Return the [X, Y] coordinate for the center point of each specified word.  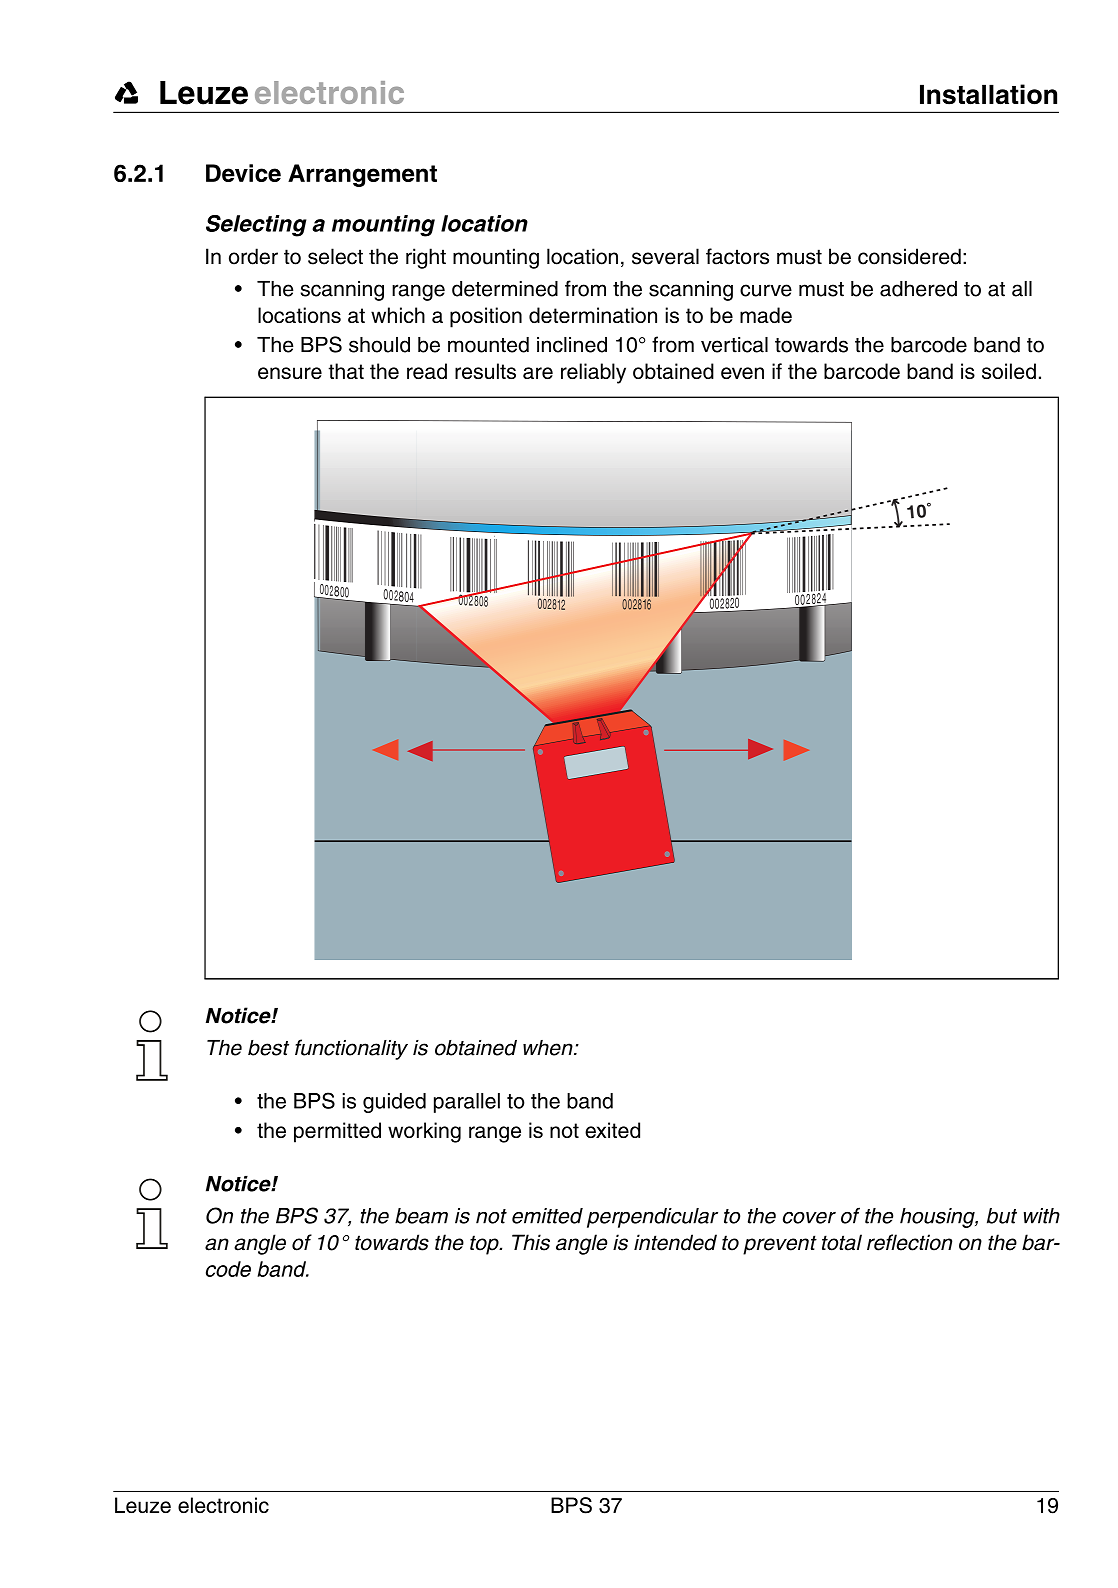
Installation [988, 94]
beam [421, 1216]
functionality [351, 1049]
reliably [593, 373]
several [665, 256]
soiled [1009, 371]
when [549, 1048]
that [346, 371]
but [1002, 1216]
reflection [909, 1242]
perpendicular [652, 1218]
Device [243, 173]
